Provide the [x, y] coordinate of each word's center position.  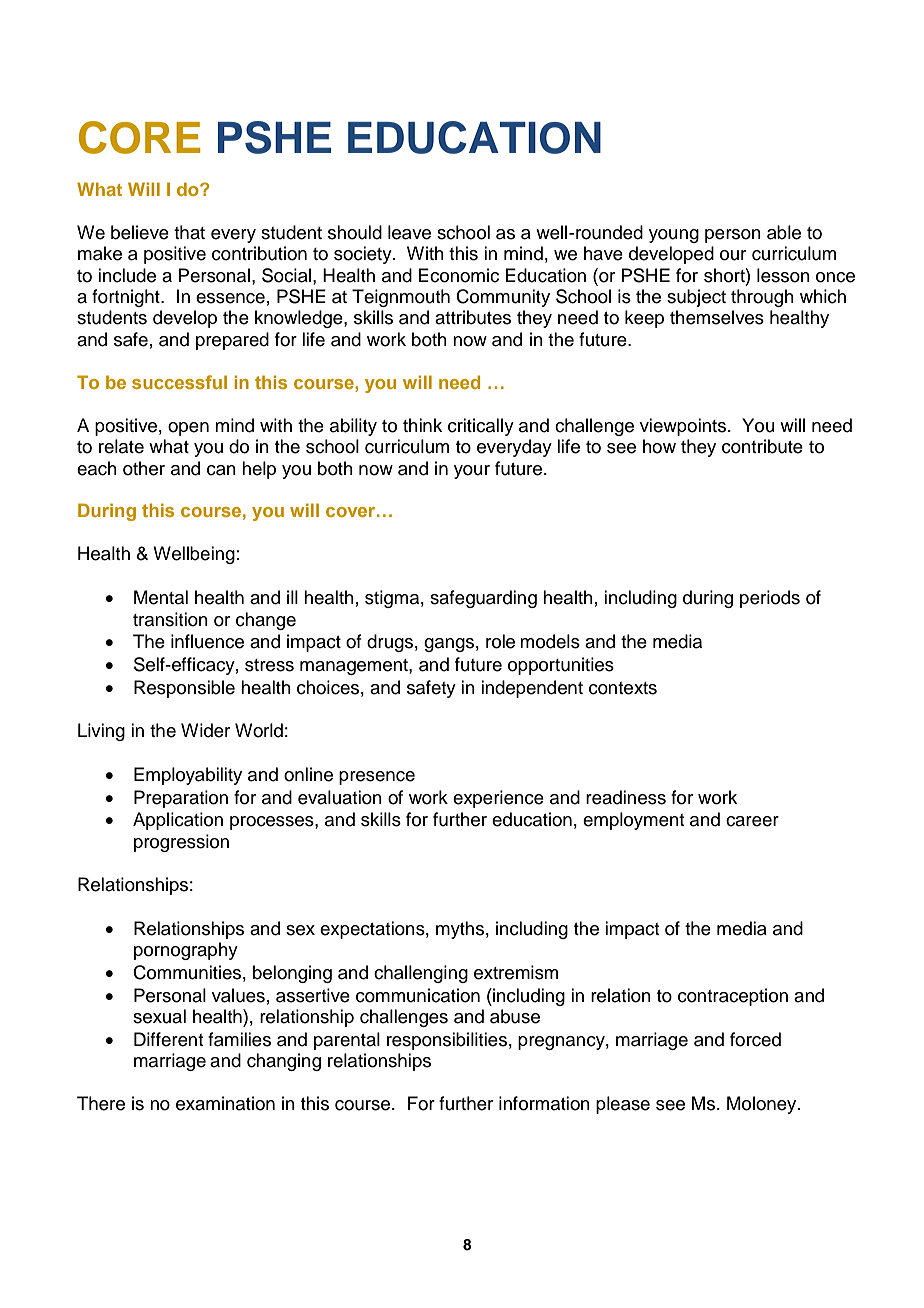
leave [409, 232]
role [500, 641]
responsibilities [447, 1041]
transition [170, 619]
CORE [139, 137]
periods [770, 599]
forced [755, 1039]
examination [225, 1103]
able [784, 232]
